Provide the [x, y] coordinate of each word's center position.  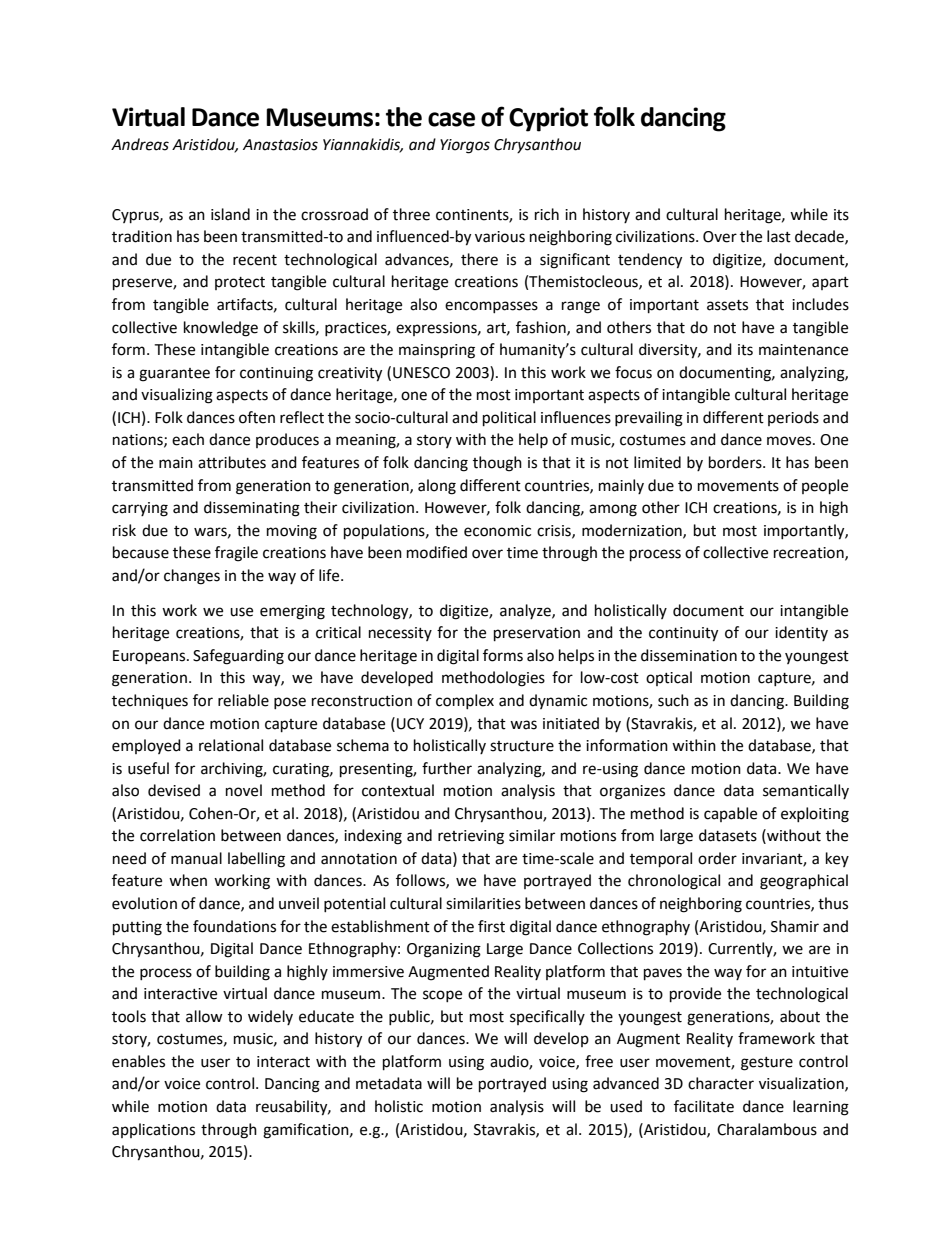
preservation [537, 634]
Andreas [140, 144]
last [779, 236]
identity [801, 633]
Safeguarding [238, 657]
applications [153, 1130]
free [599, 1061]
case [451, 119]
